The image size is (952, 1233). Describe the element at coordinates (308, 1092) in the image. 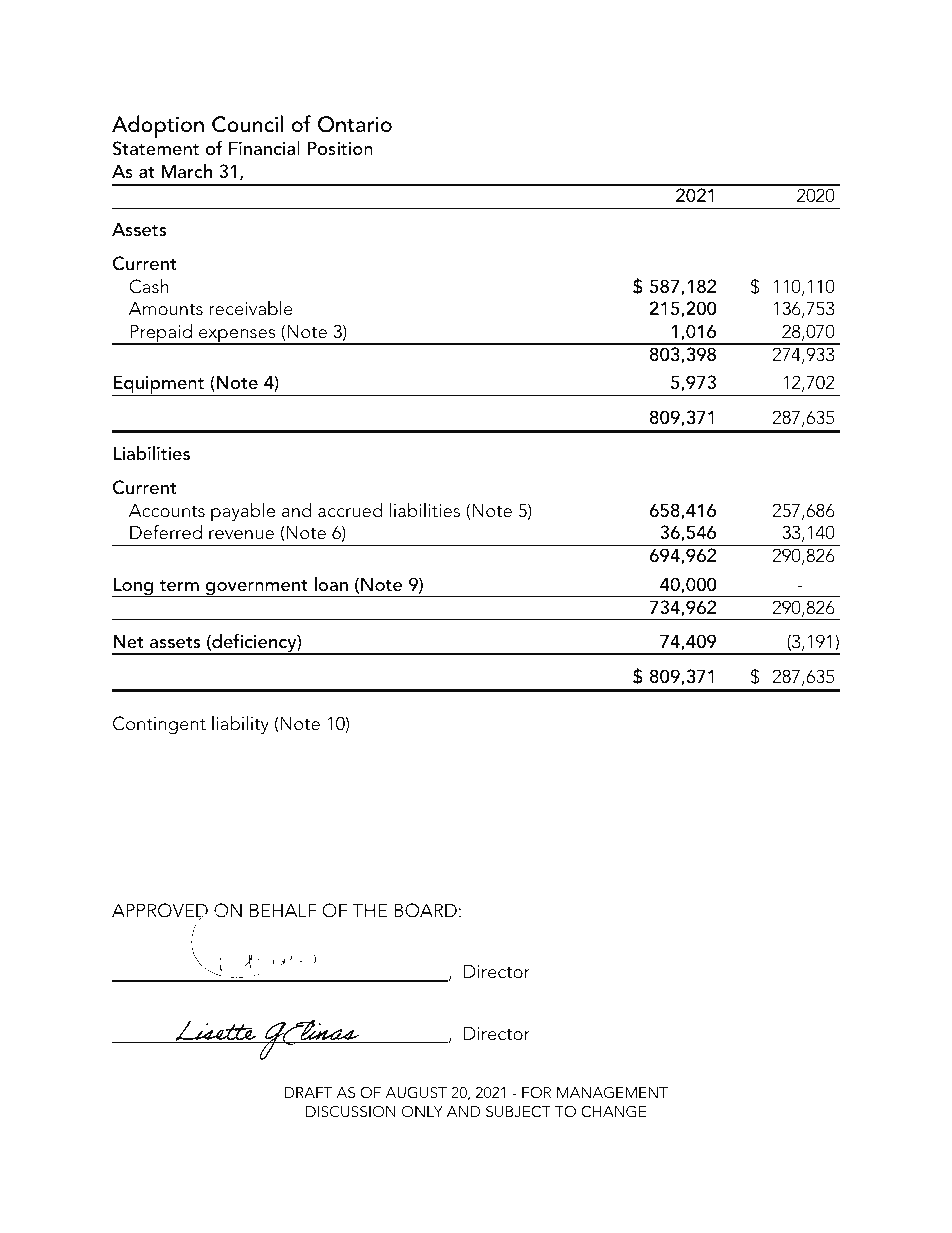

I see `DRAFT` at that location.
